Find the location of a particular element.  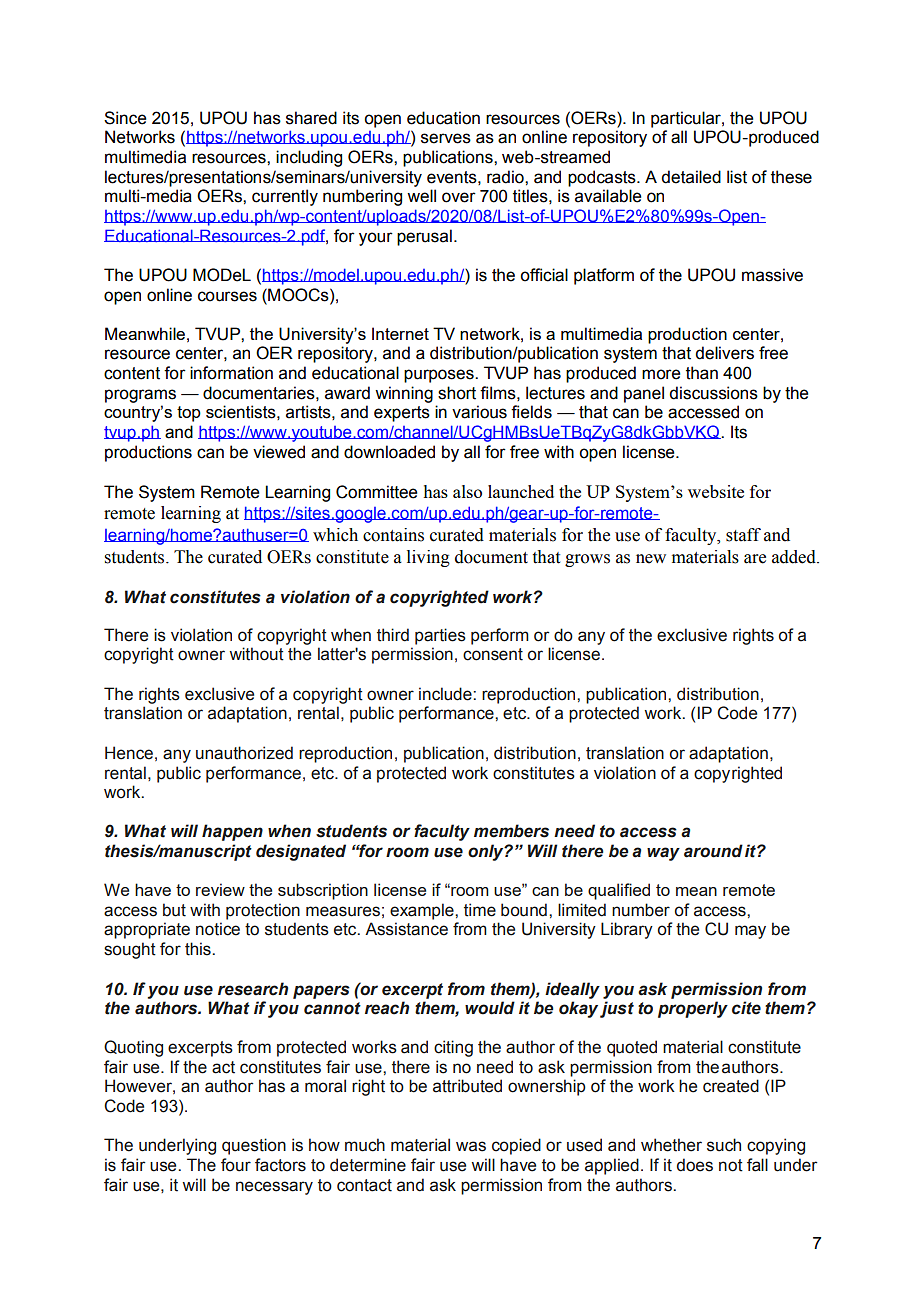

four is located at coordinates (236, 1165).
